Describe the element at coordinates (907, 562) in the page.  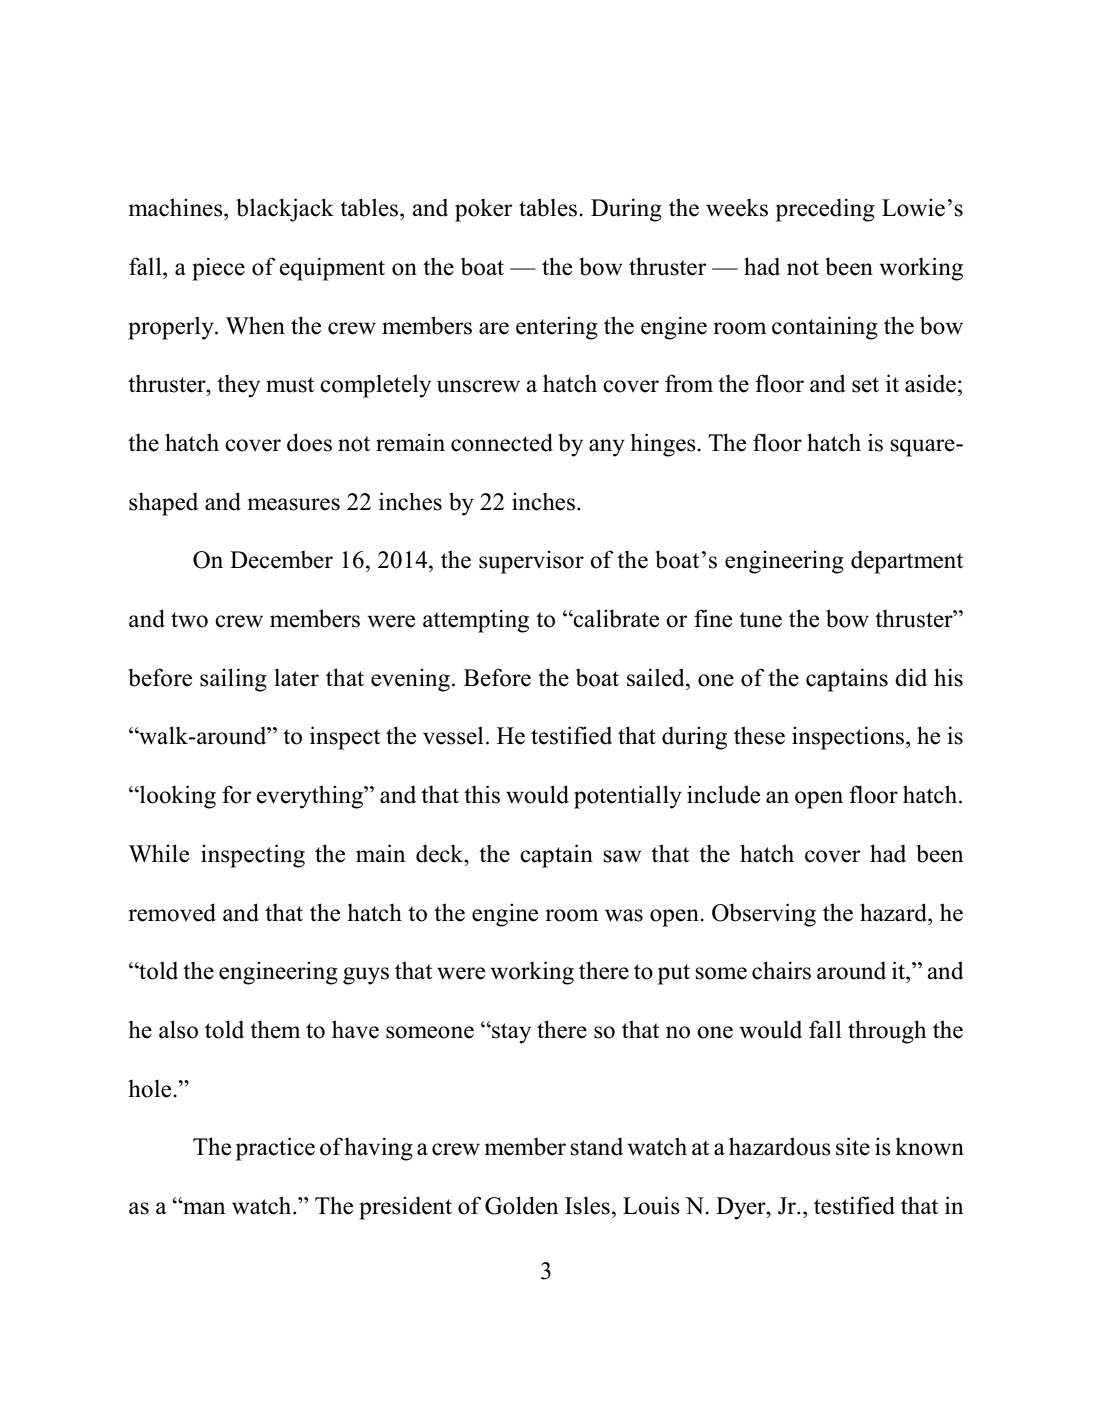
I see `department` at that location.
